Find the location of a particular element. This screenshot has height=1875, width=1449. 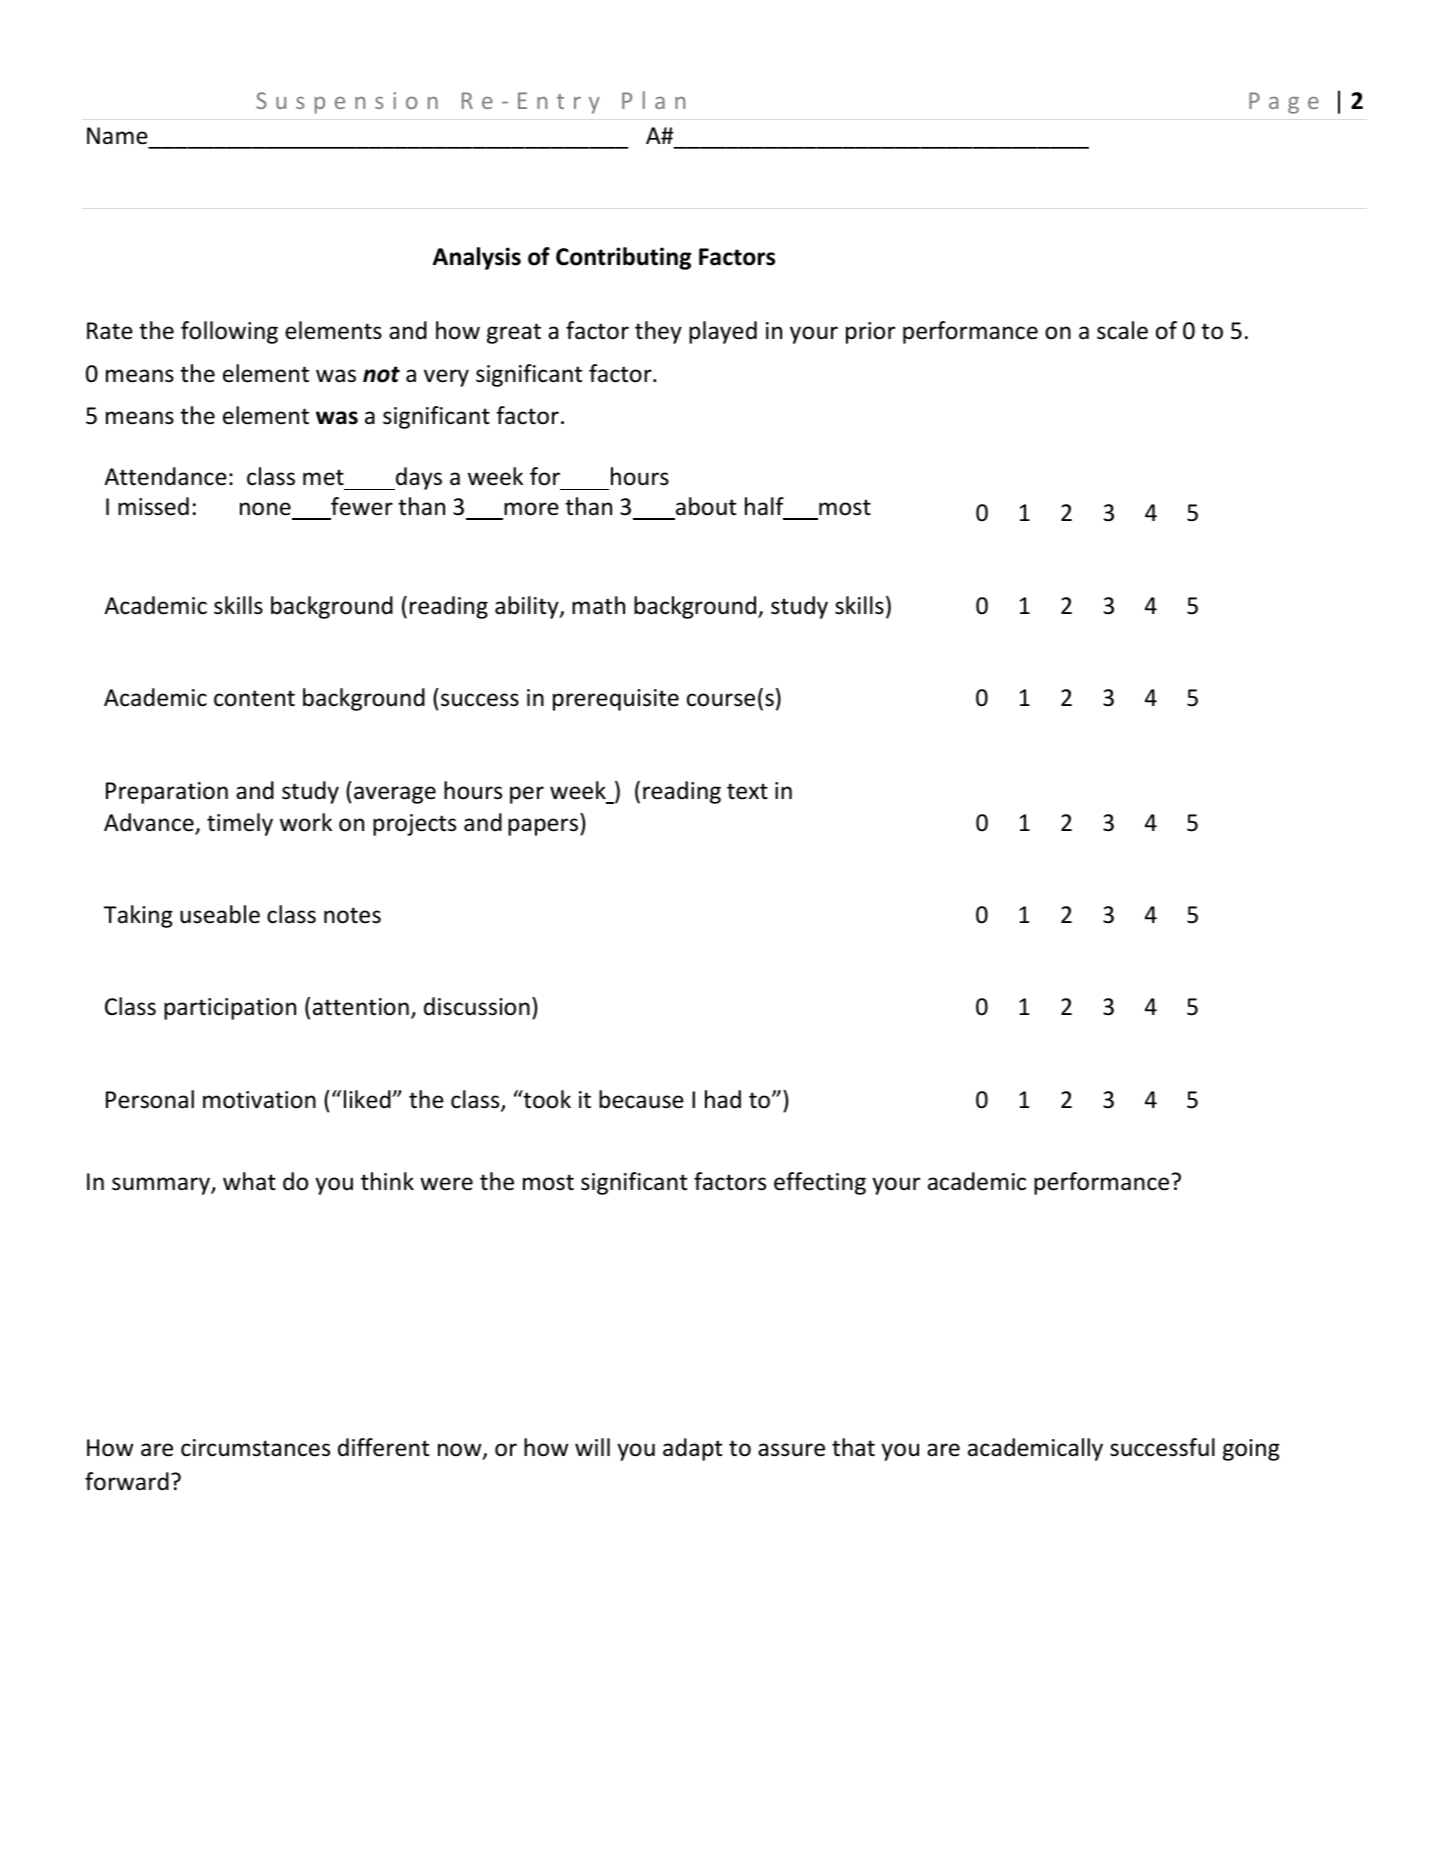

effecting is located at coordinates (820, 1183).
